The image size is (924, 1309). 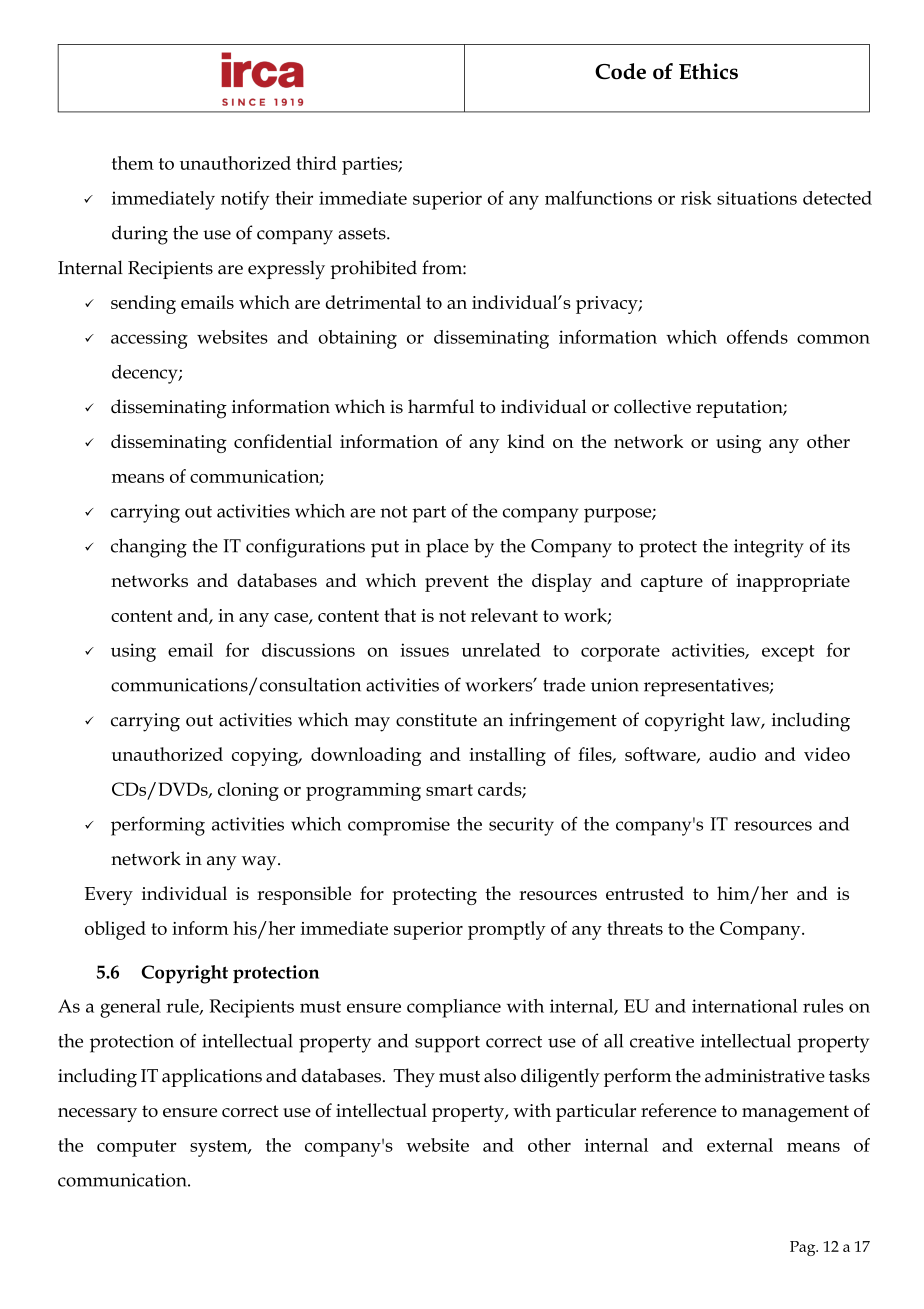 What do you see at coordinates (133, 163) in the image?
I see `them` at bounding box center [133, 163].
